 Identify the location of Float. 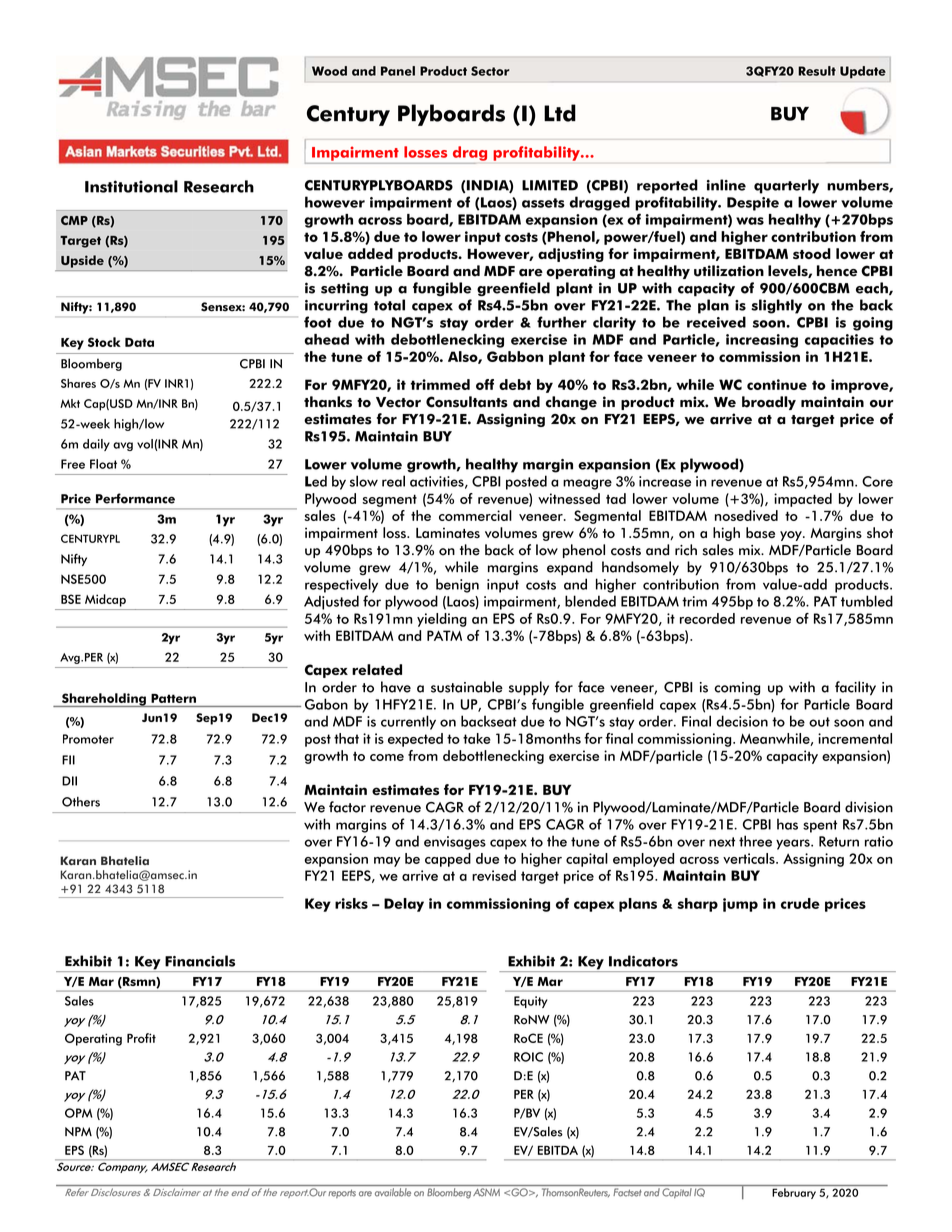
(103, 464).
